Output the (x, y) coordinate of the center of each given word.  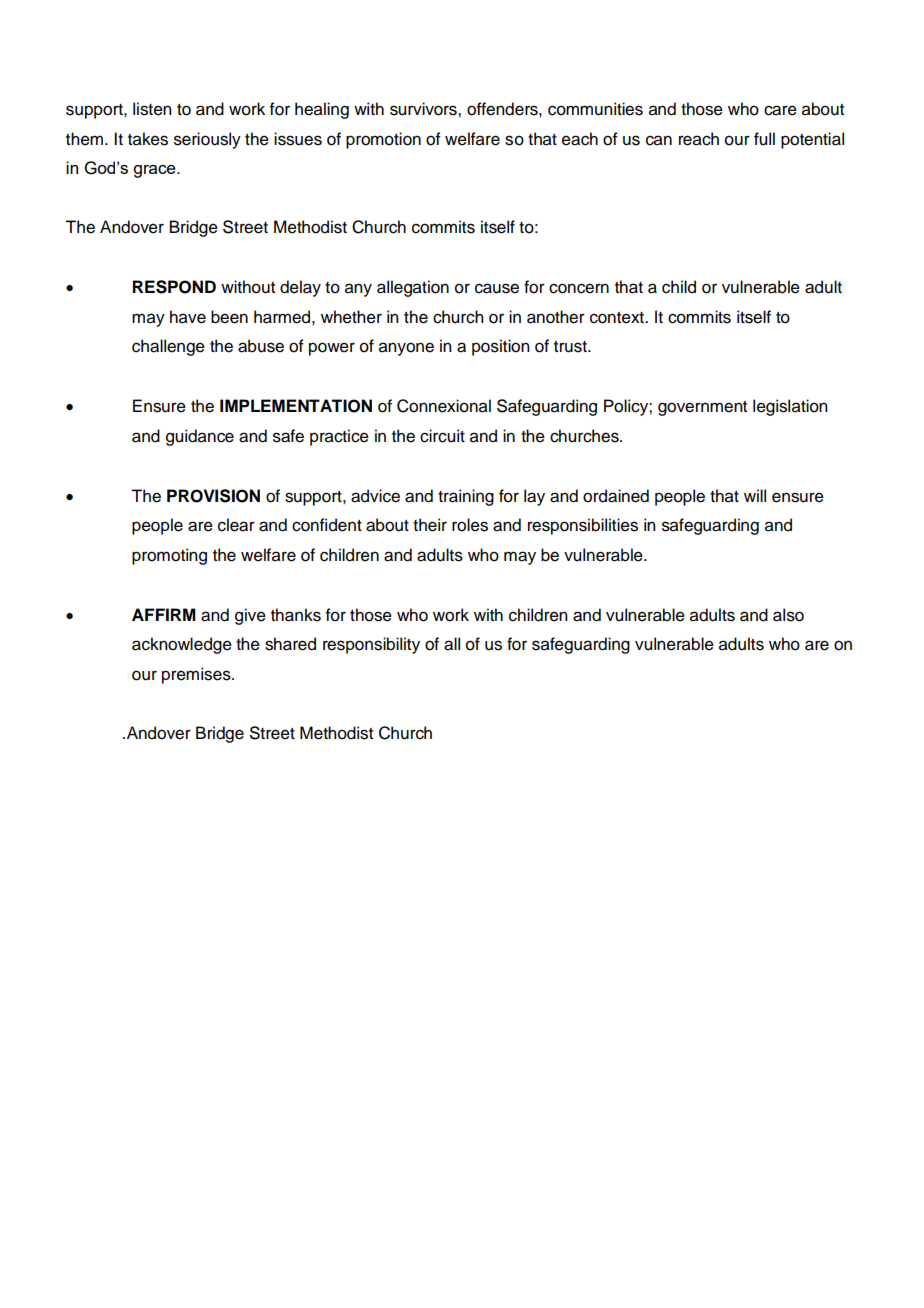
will (755, 495)
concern (579, 288)
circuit (442, 436)
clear (236, 525)
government (702, 408)
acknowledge (182, 645)
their (430, 525)
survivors (424, 109)
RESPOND (174, 287)
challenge (168, 347)
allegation (413, 288)
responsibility (371, 645)
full (764, 139)
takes (148, 139)
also (788, 615)
